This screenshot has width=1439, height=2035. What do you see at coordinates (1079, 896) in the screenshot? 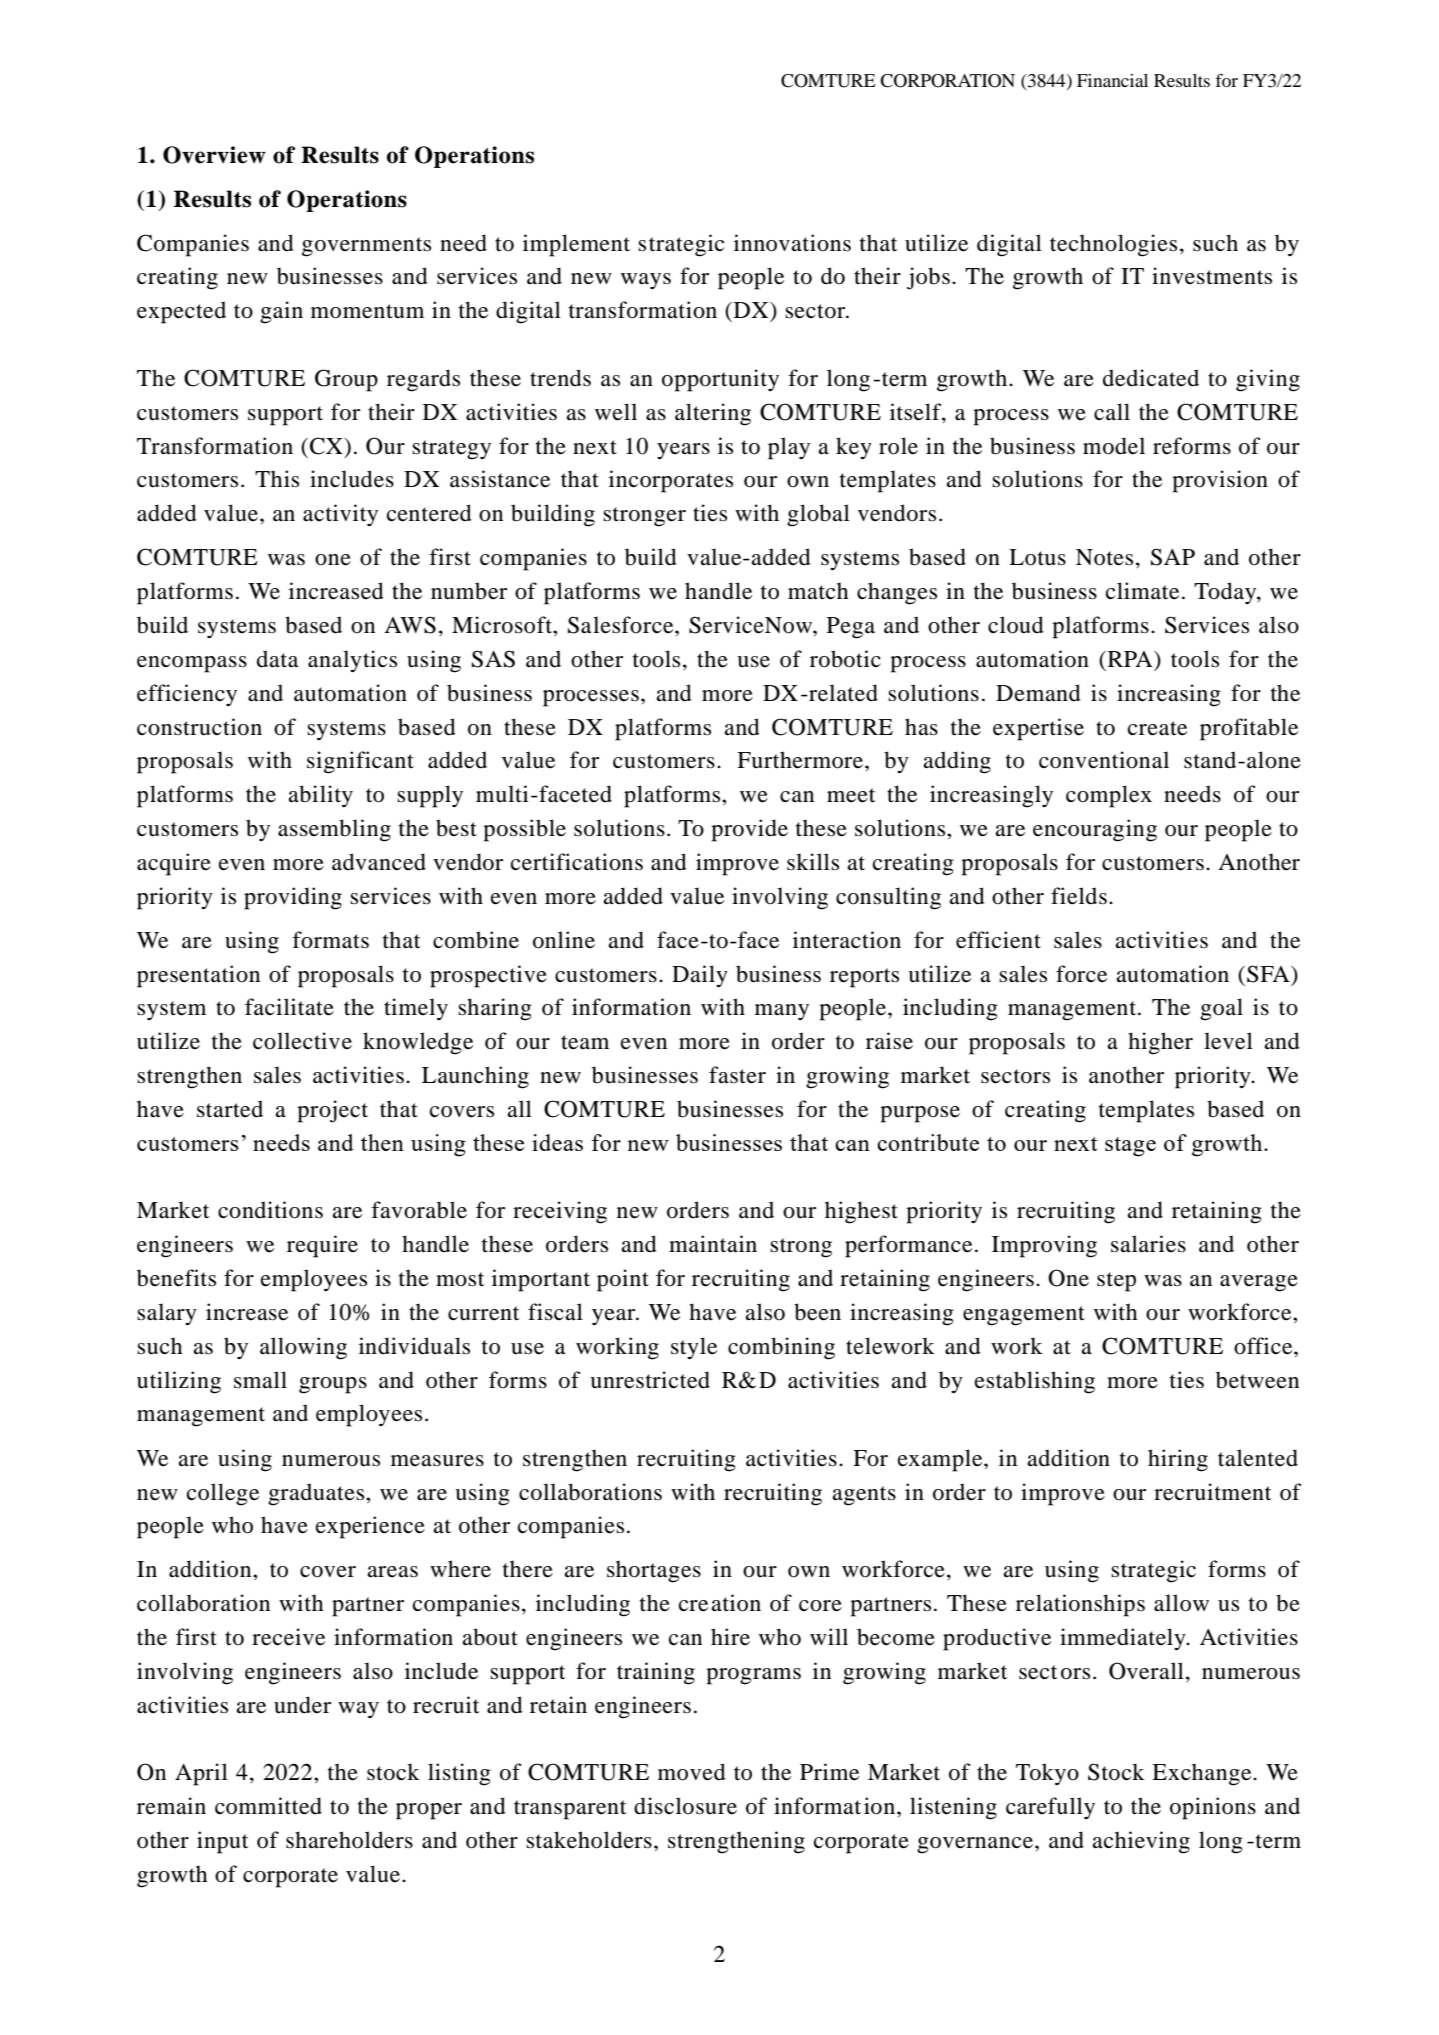
I see `fields` at bounding box center [1079, 896].
